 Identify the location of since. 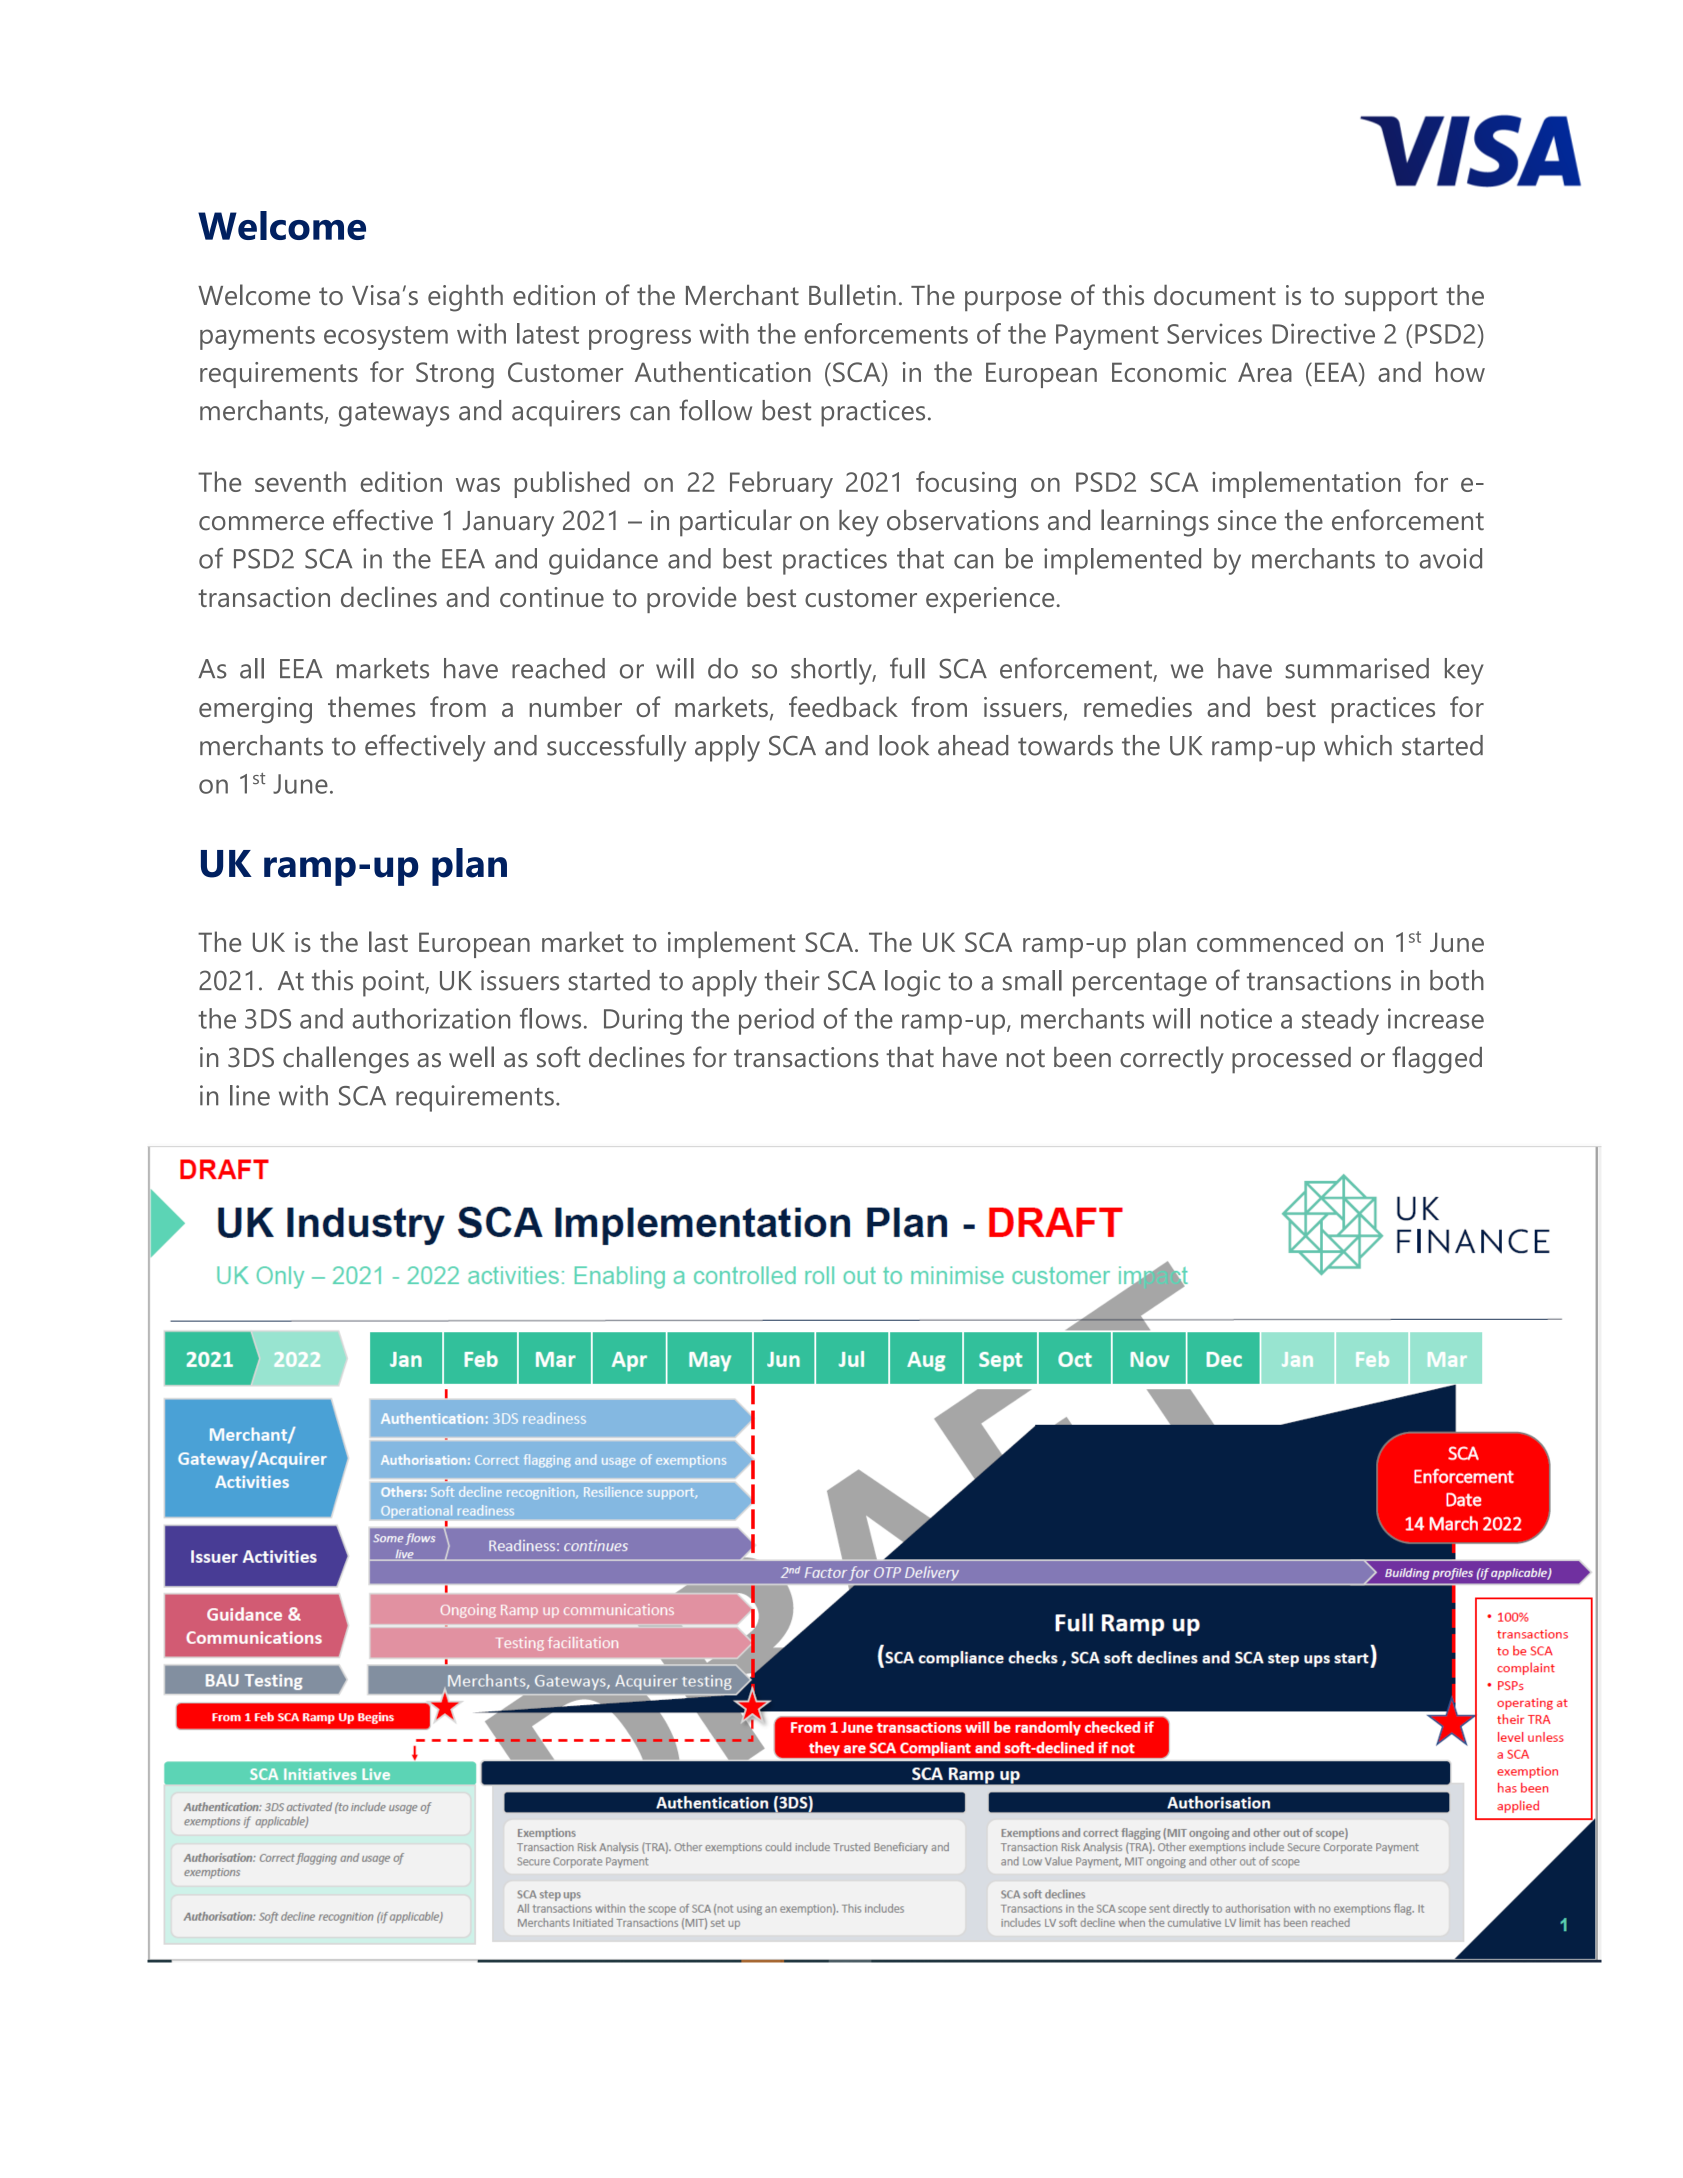
(1247, 520).
